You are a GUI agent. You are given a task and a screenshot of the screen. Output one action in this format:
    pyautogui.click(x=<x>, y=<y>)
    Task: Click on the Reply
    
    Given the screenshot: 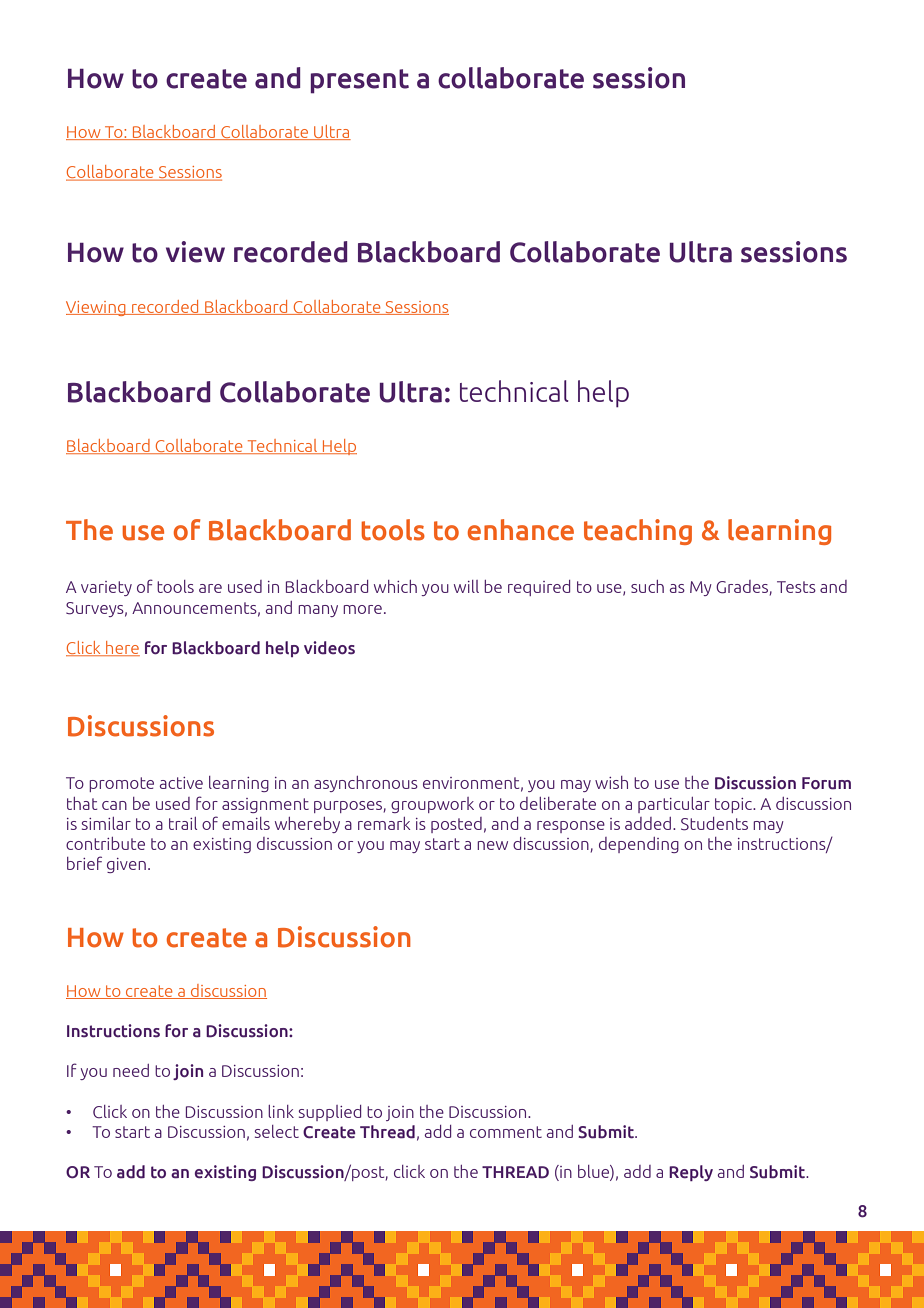 What is the action you would take?
    pyautogui.click(x=691, y=1173)
